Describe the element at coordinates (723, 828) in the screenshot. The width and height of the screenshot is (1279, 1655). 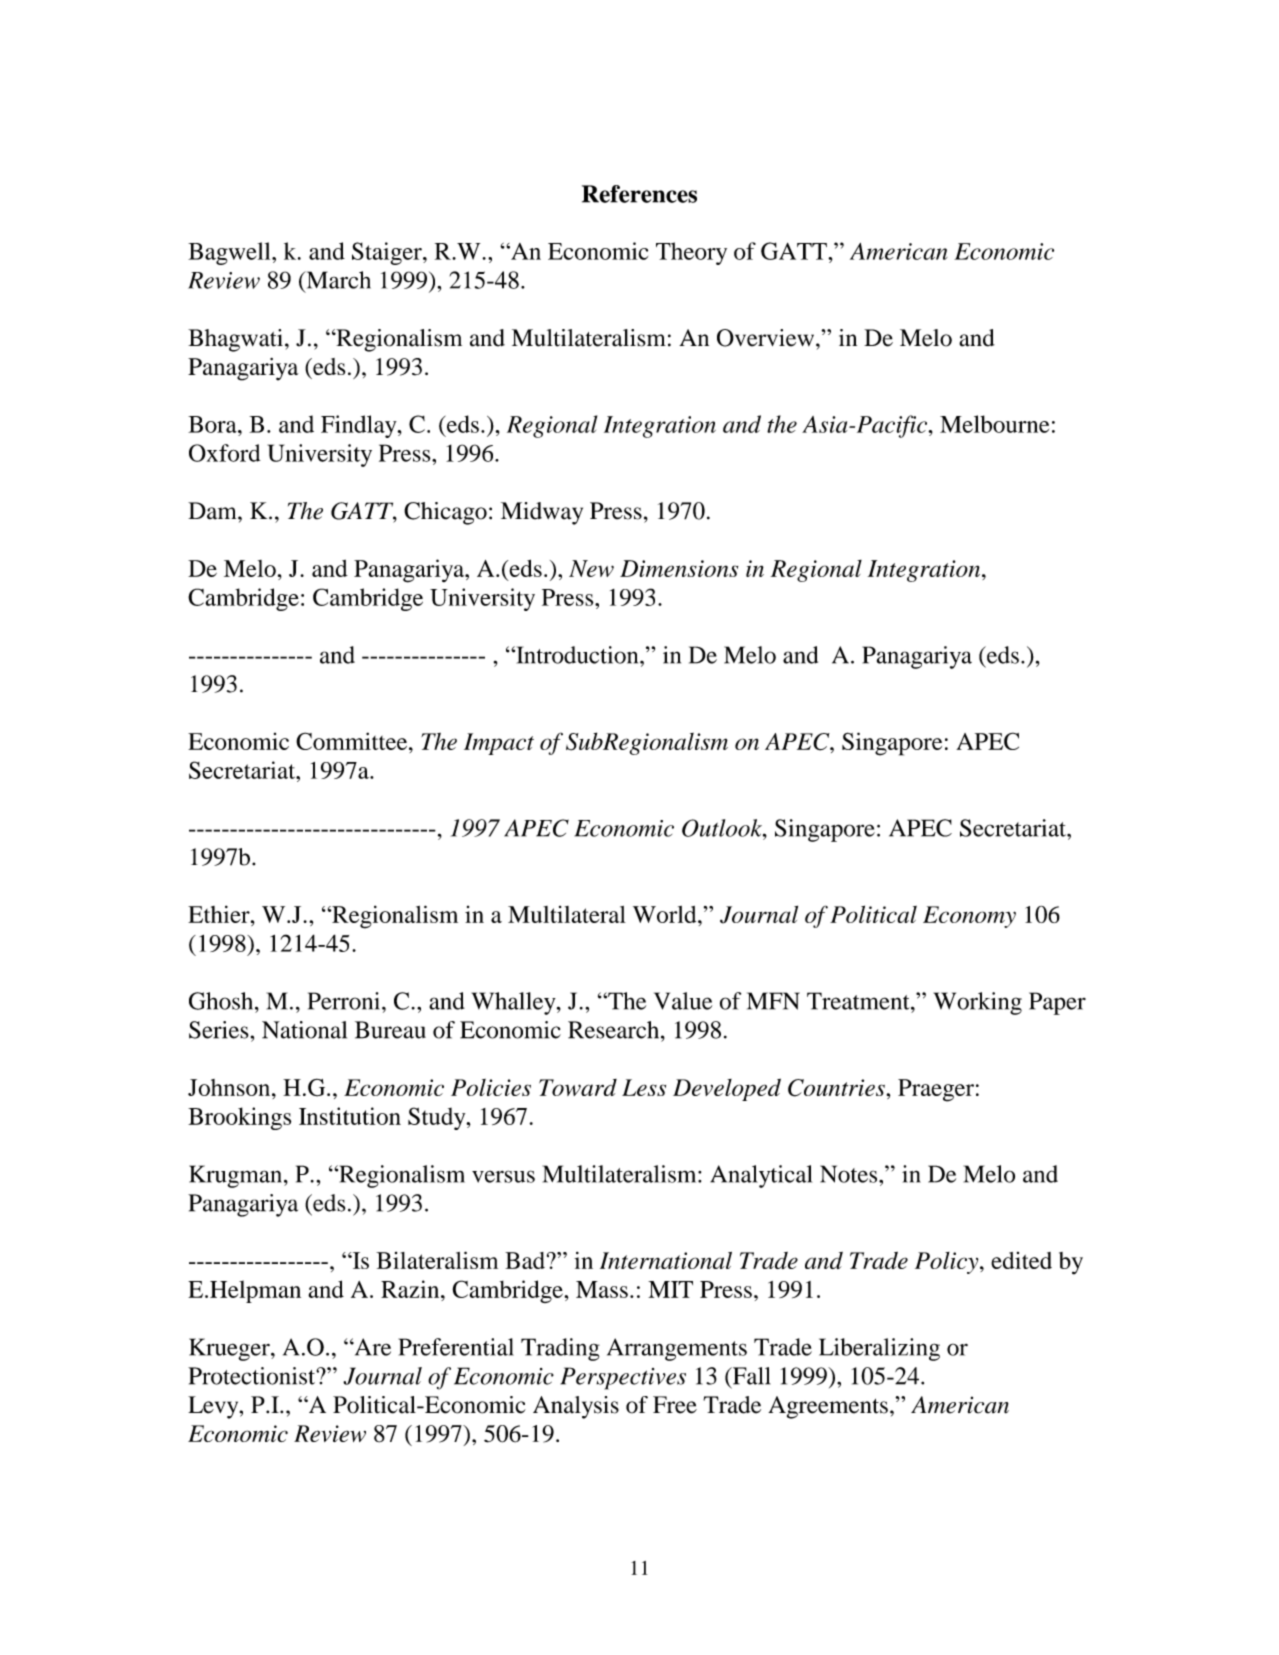
I see `Outlook` at that location.
